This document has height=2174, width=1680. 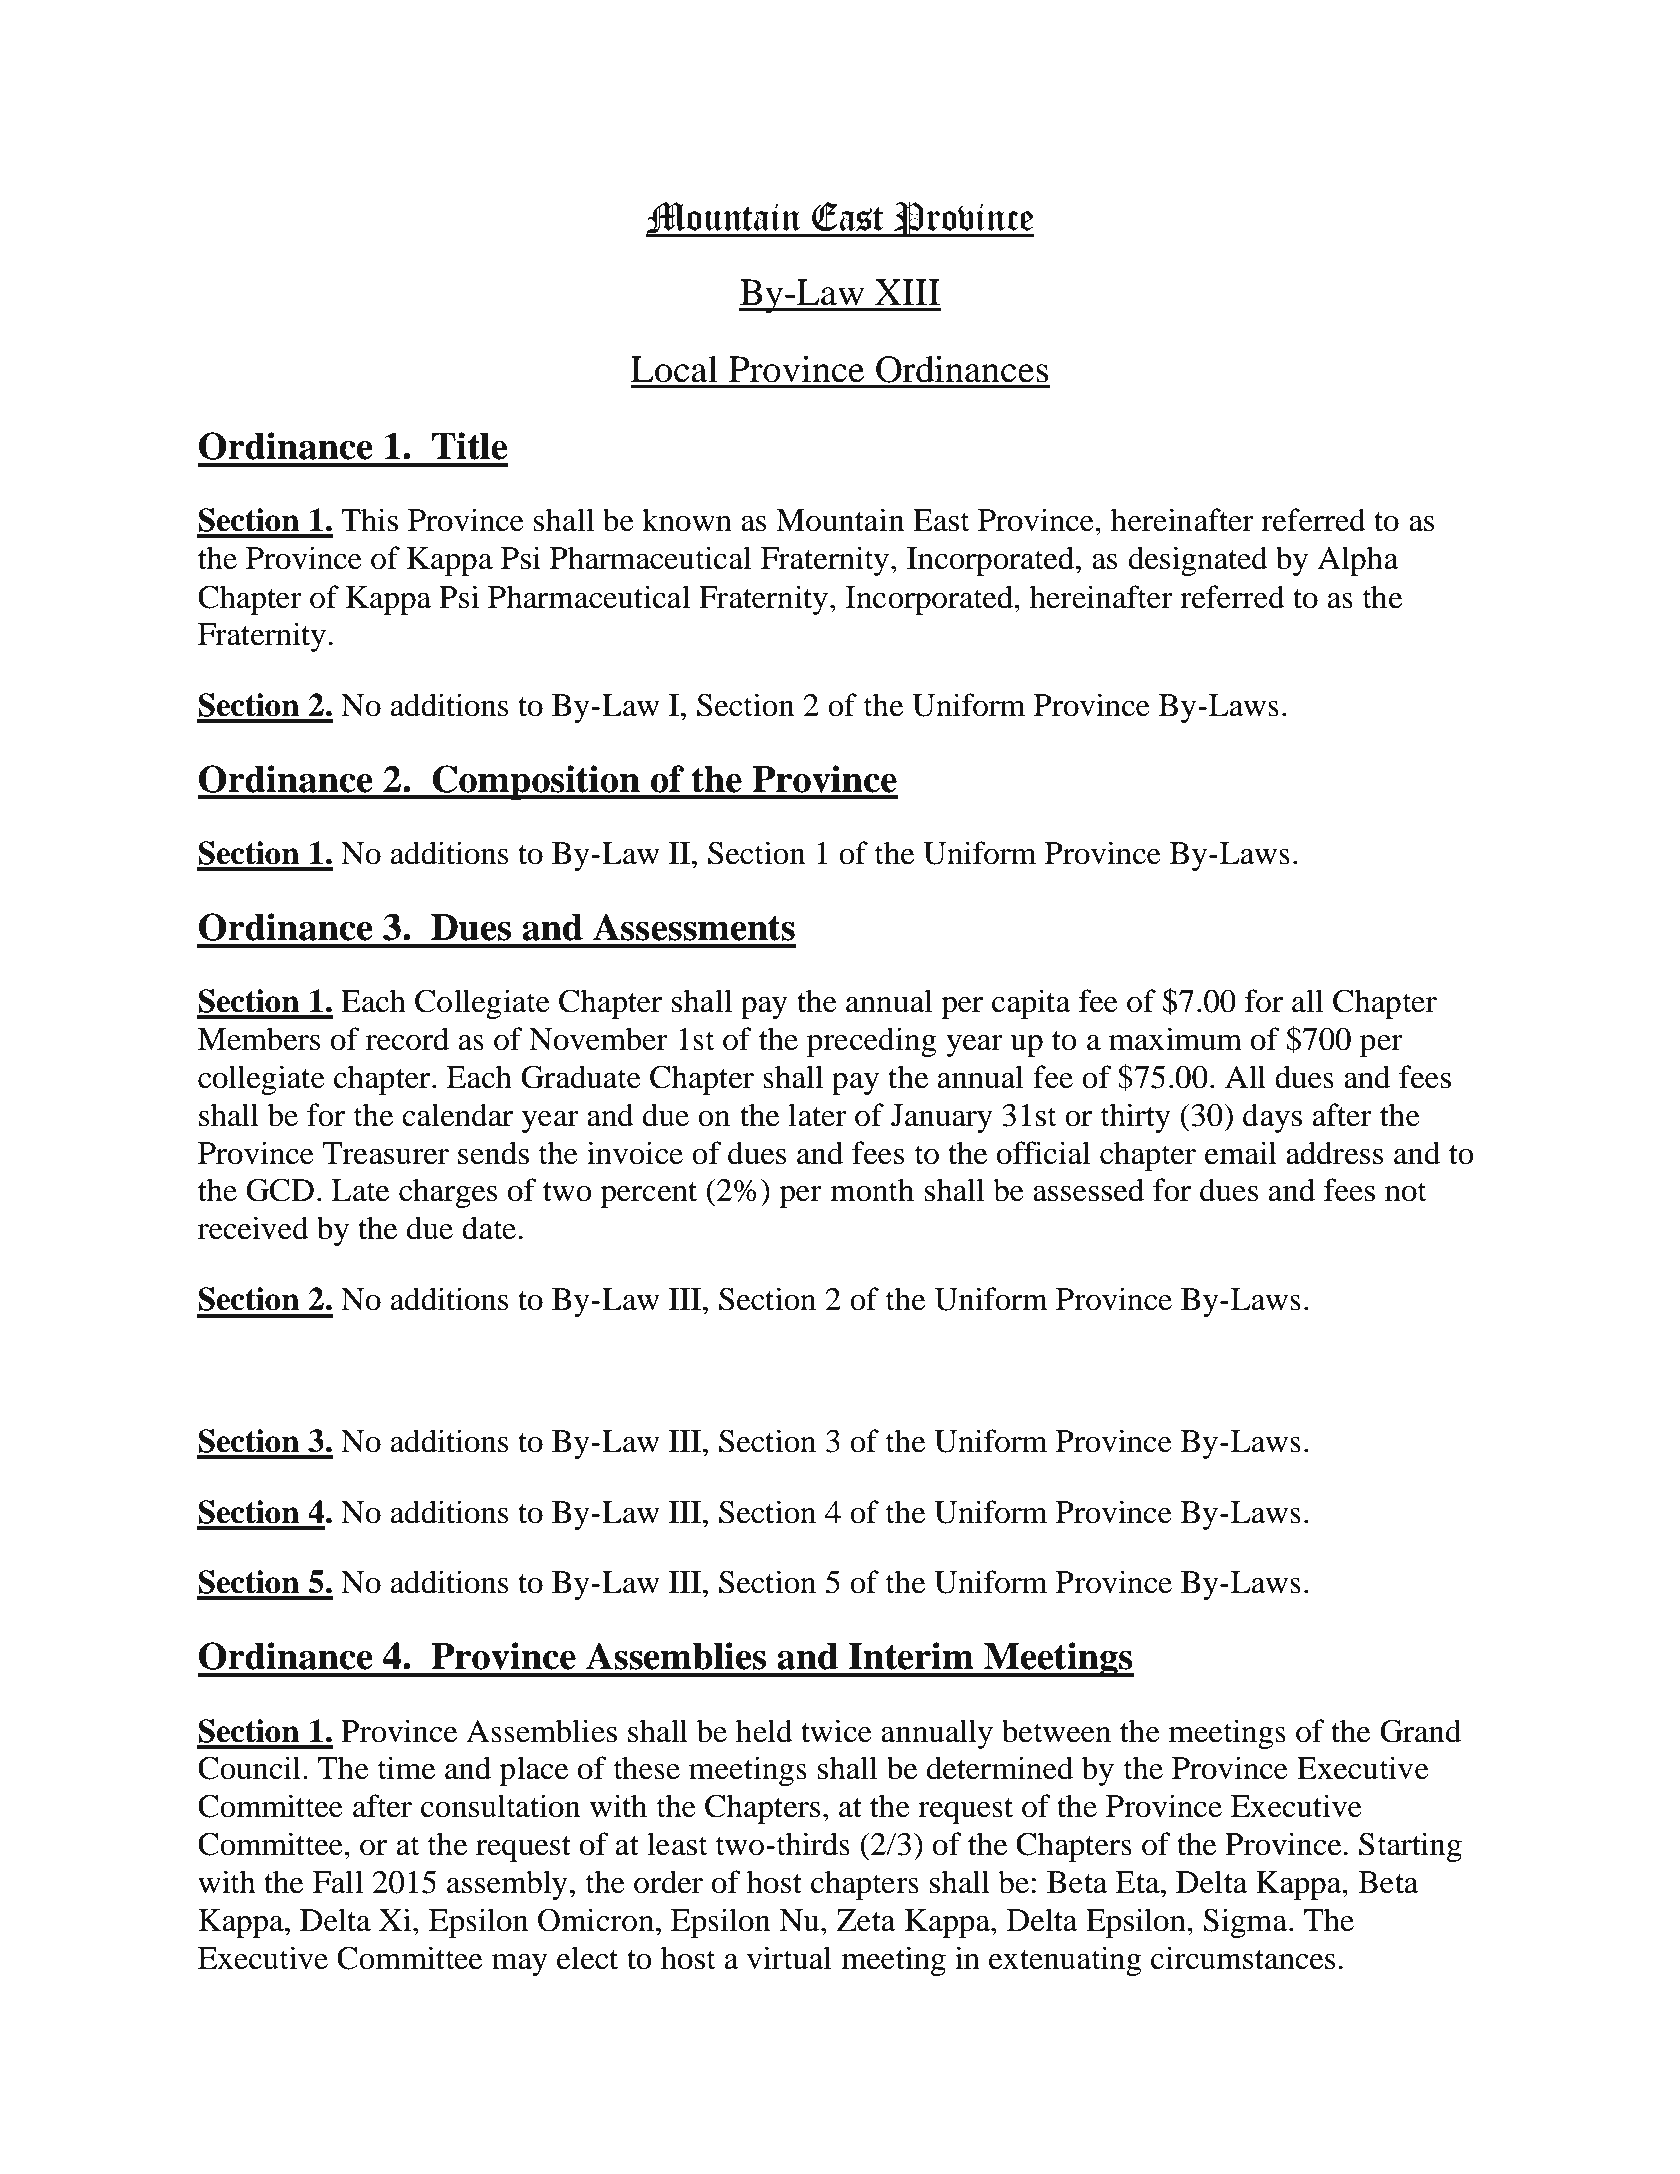 What do you see at coordinates (1358, 561) in the document?
I see `Alpha` at bounding box center [1358, 561].
